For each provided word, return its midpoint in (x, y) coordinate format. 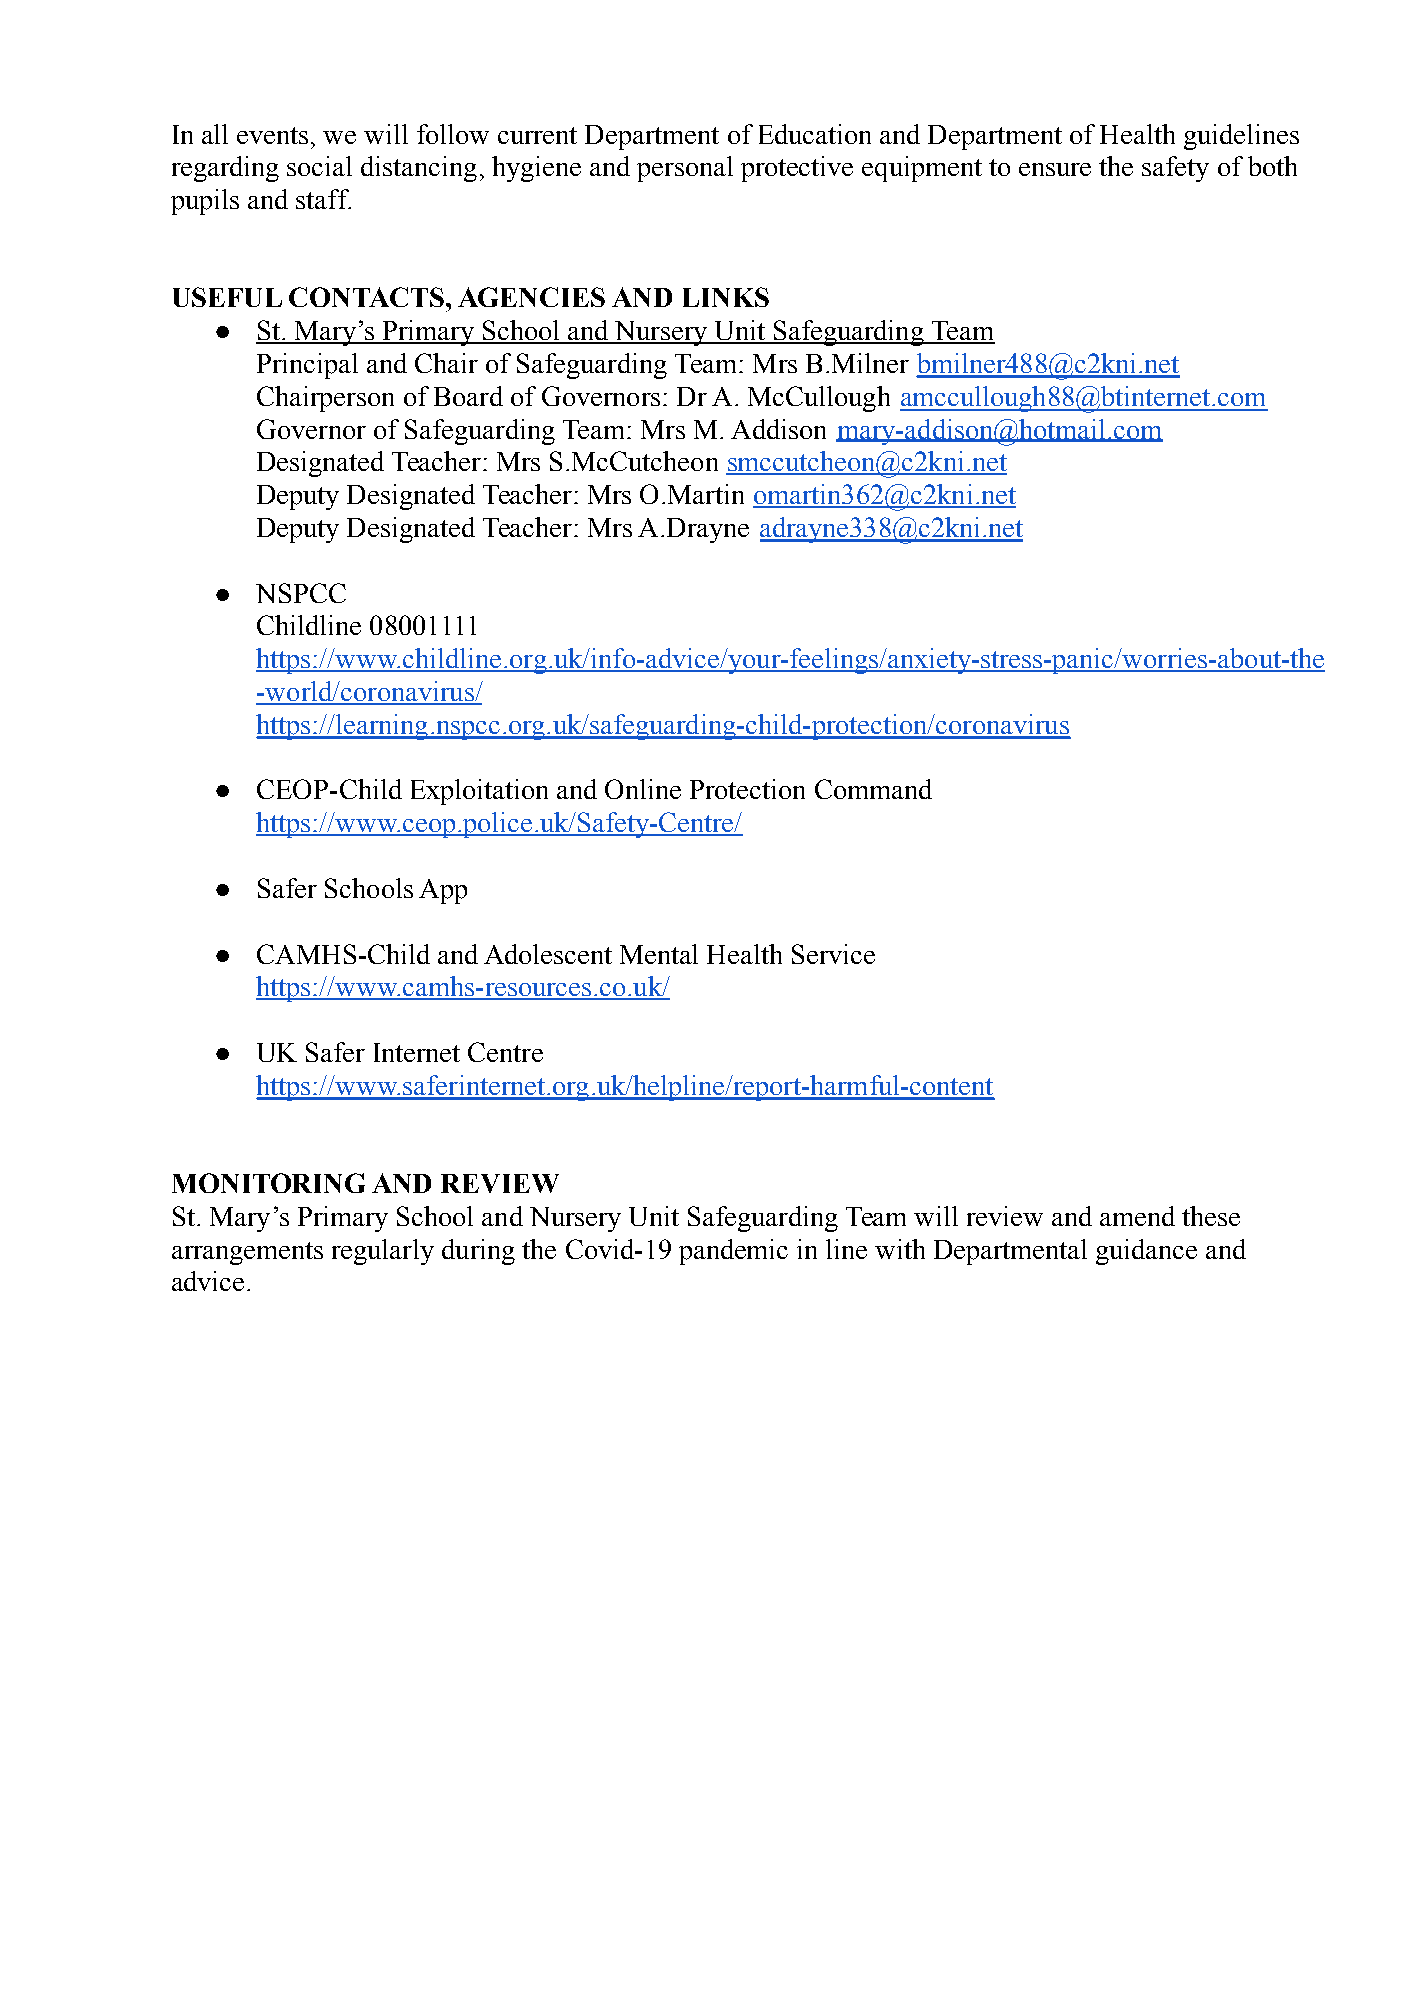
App (443, 891)
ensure (1055, 169)
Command (873, 789)
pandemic (733, 1252)
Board (468, 396)
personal (685, 169)
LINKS (726, 297)
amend (1137, 1216)
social (319, 166)
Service (833, 954)
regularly (383, 1252)
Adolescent (548, 954)
